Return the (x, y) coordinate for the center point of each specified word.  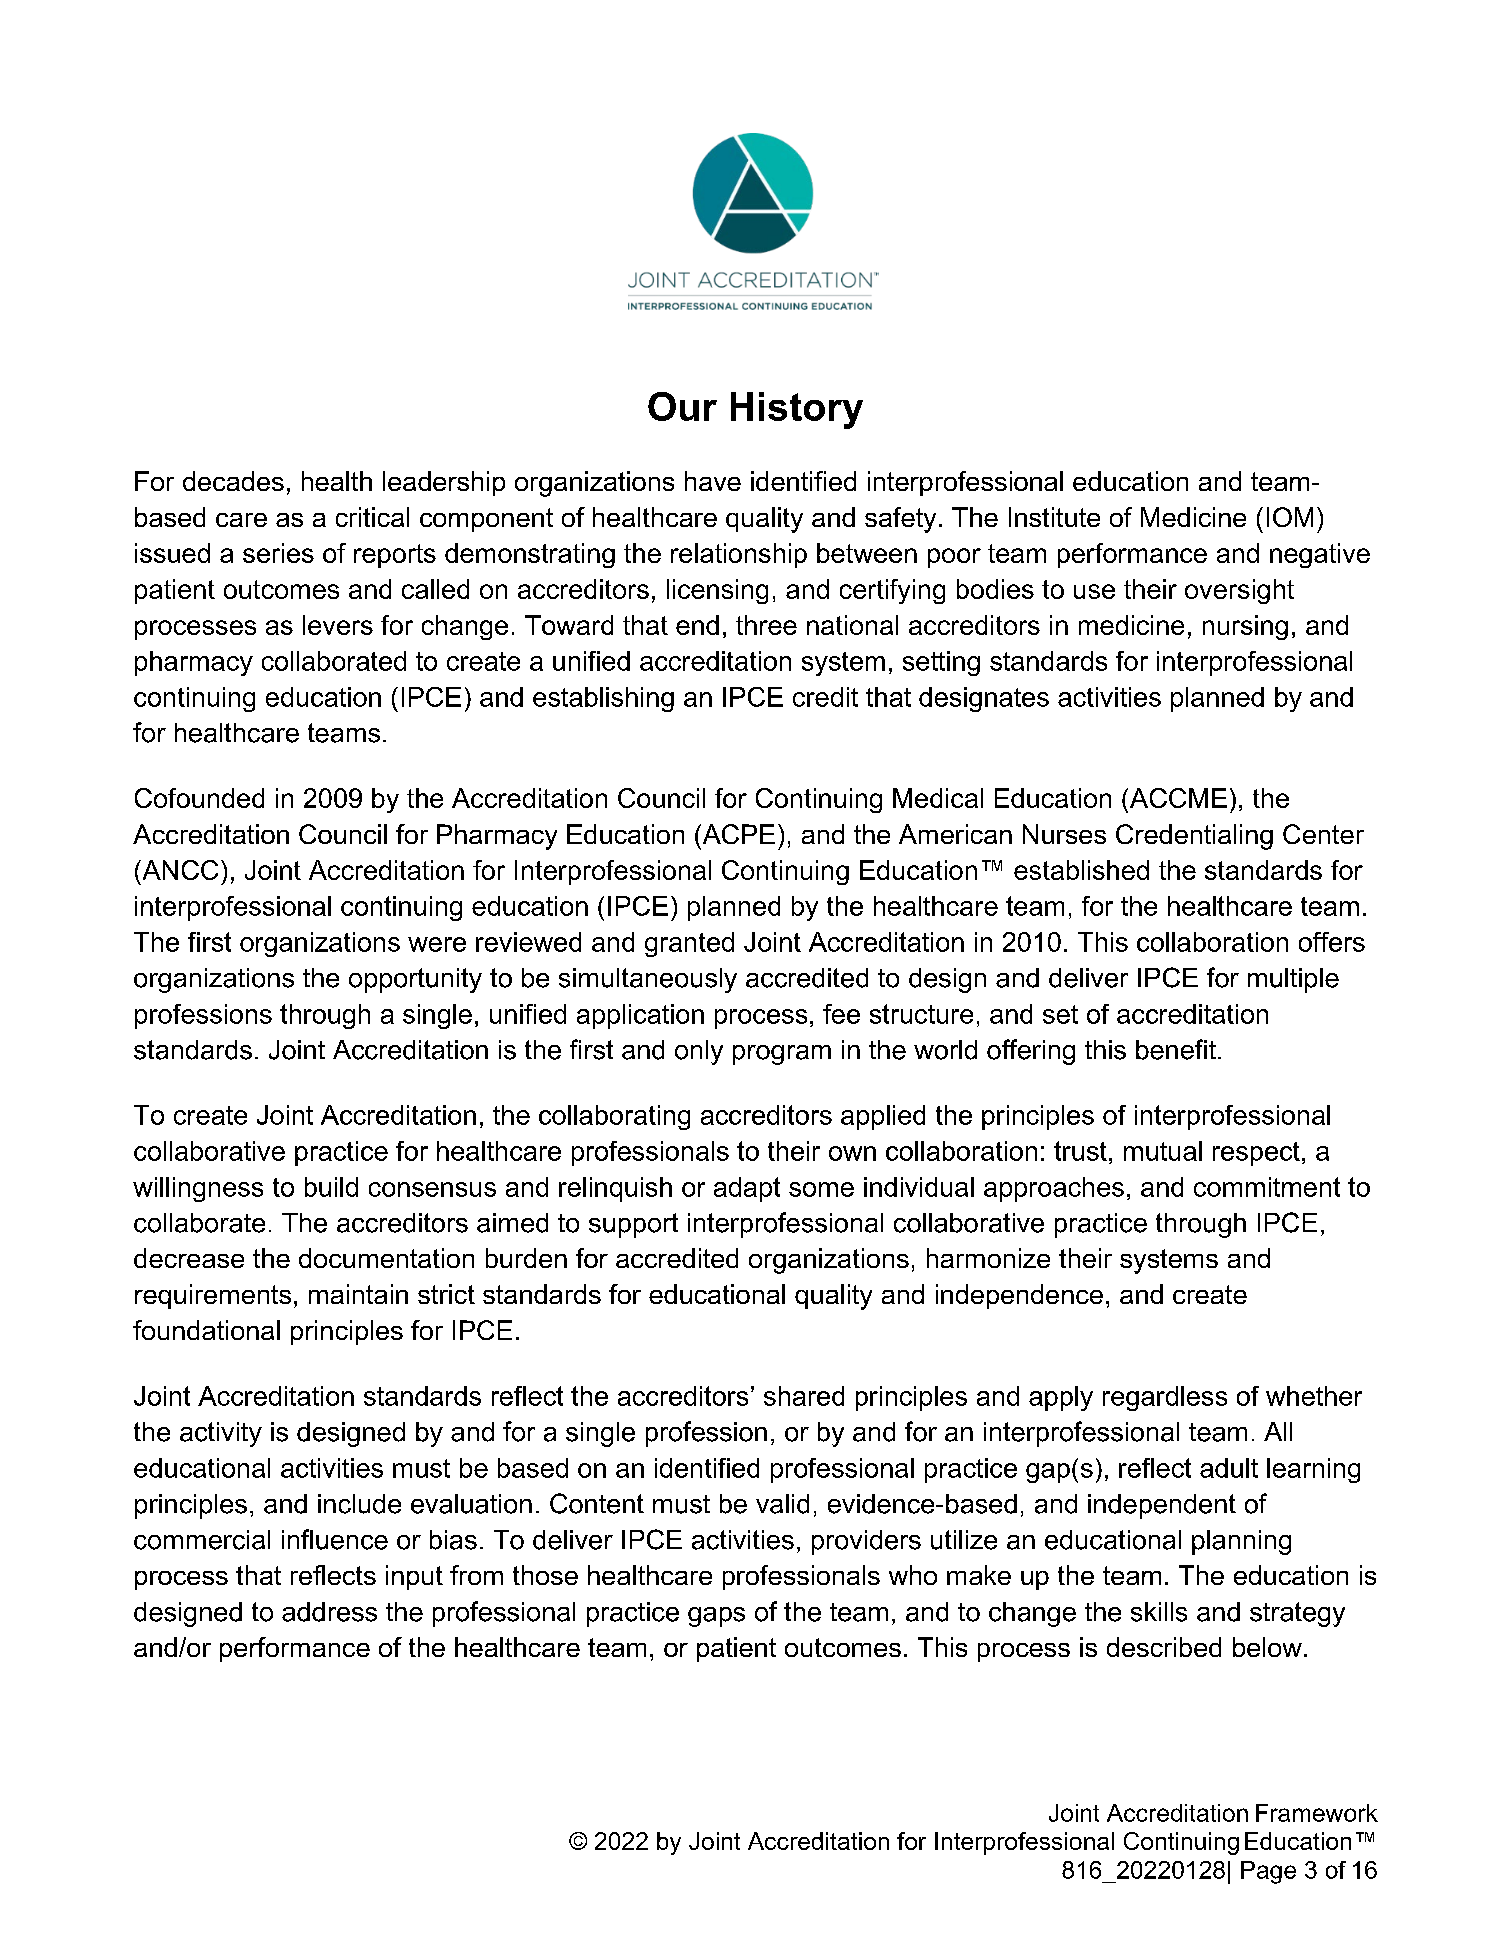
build (331, 1187)
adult (1229, 1468)
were (437, 944)
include (359, 1504)
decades (233, 481)
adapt (747, 1189)
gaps (716, 1617)
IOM (1290, 517)
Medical (938, 798)
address (329, 1612)
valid (782, 1504)
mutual (1163, 1151)
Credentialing (1194, 837)
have (713, 481)
